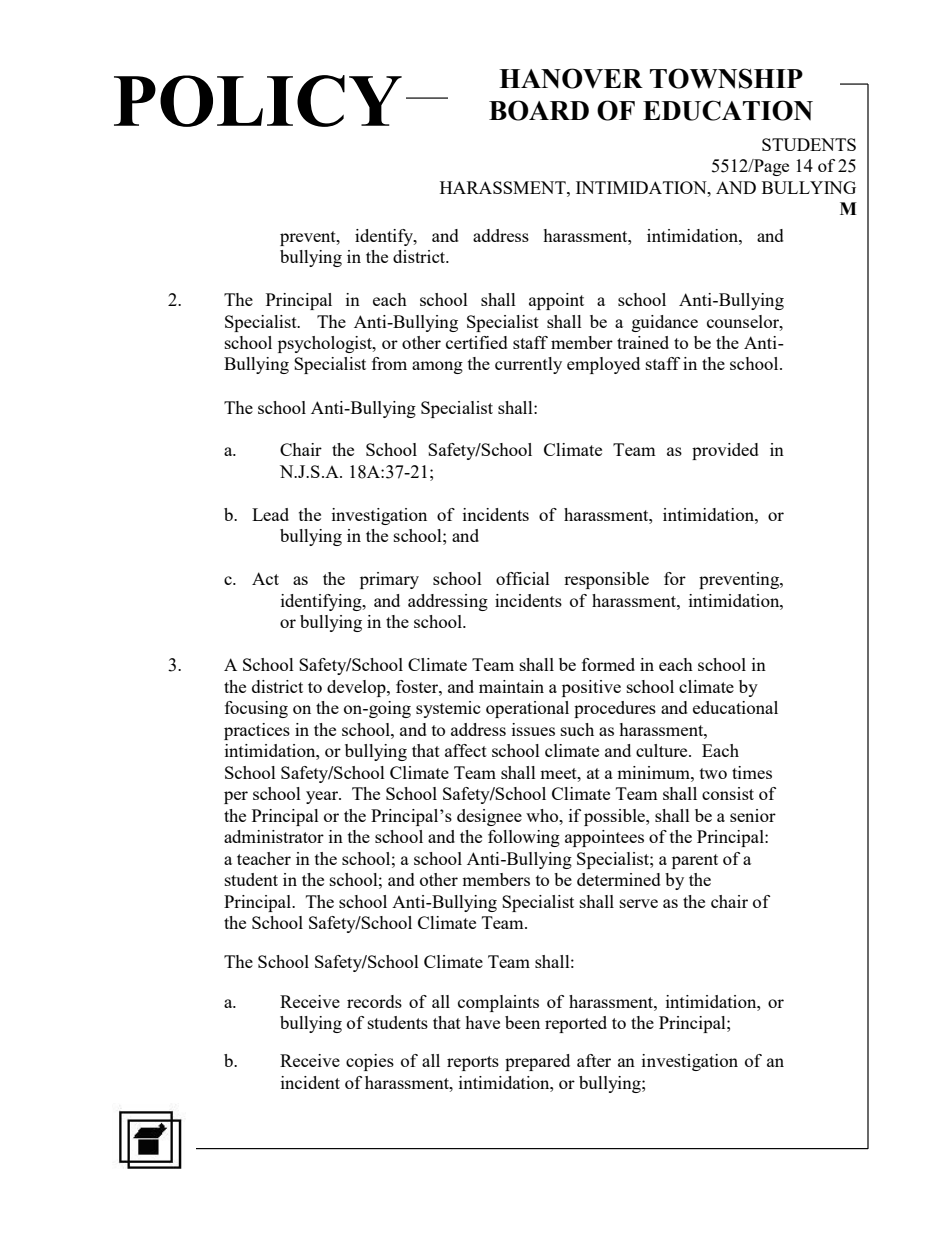 This image has height=1233, width=952. What do you see at coordinates (258, 101) in the image?
I see `POLICY` at bounding box center [258, 101].
